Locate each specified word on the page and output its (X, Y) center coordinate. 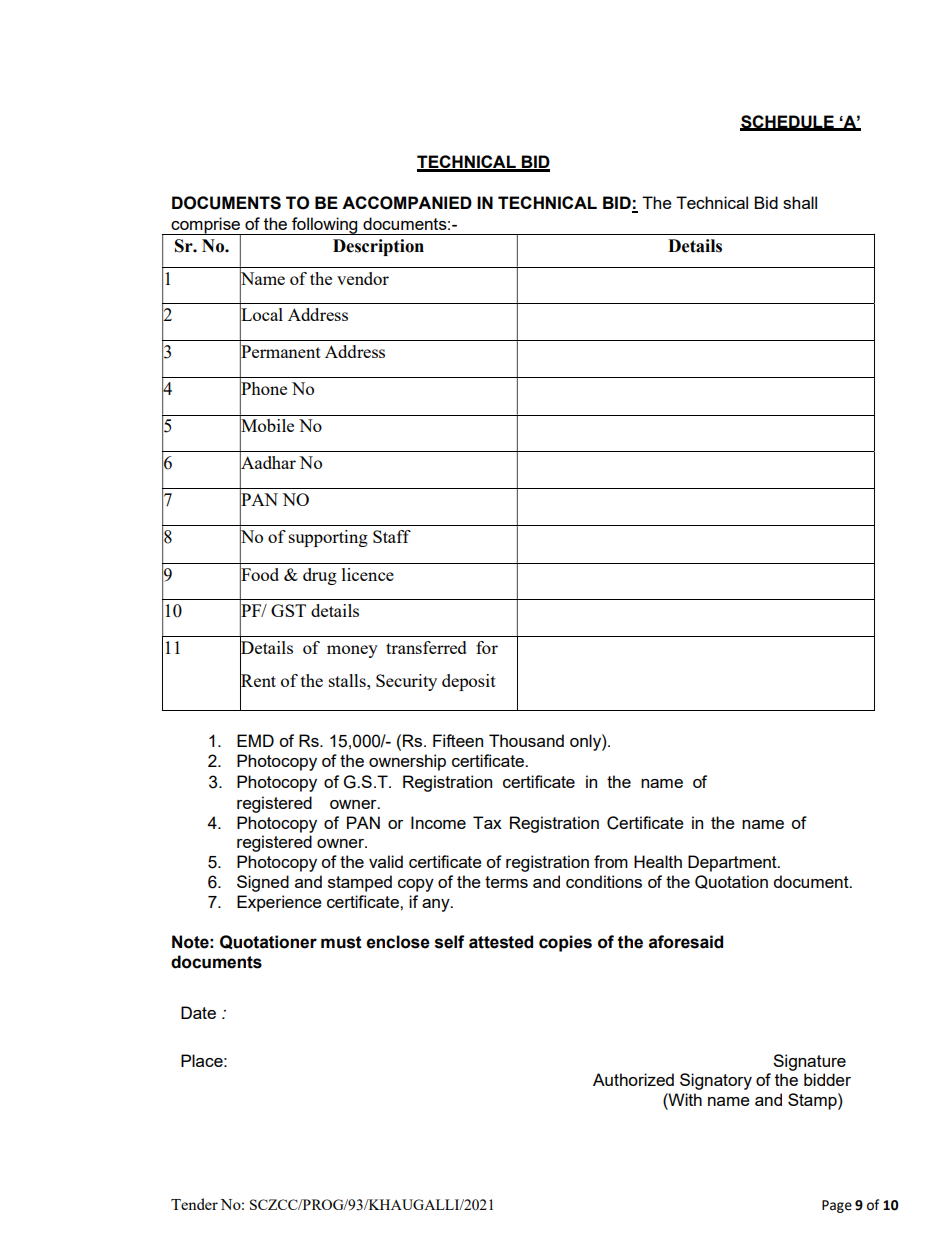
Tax (487, 822)
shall (800, 202)
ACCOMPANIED (407, 203)
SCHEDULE (788, 122)
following (325, 226)
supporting (328, 538)
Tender (194, 1204)
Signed (263, 883)
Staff (392, 536)
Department (733, 863)
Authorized (633, 1079)
